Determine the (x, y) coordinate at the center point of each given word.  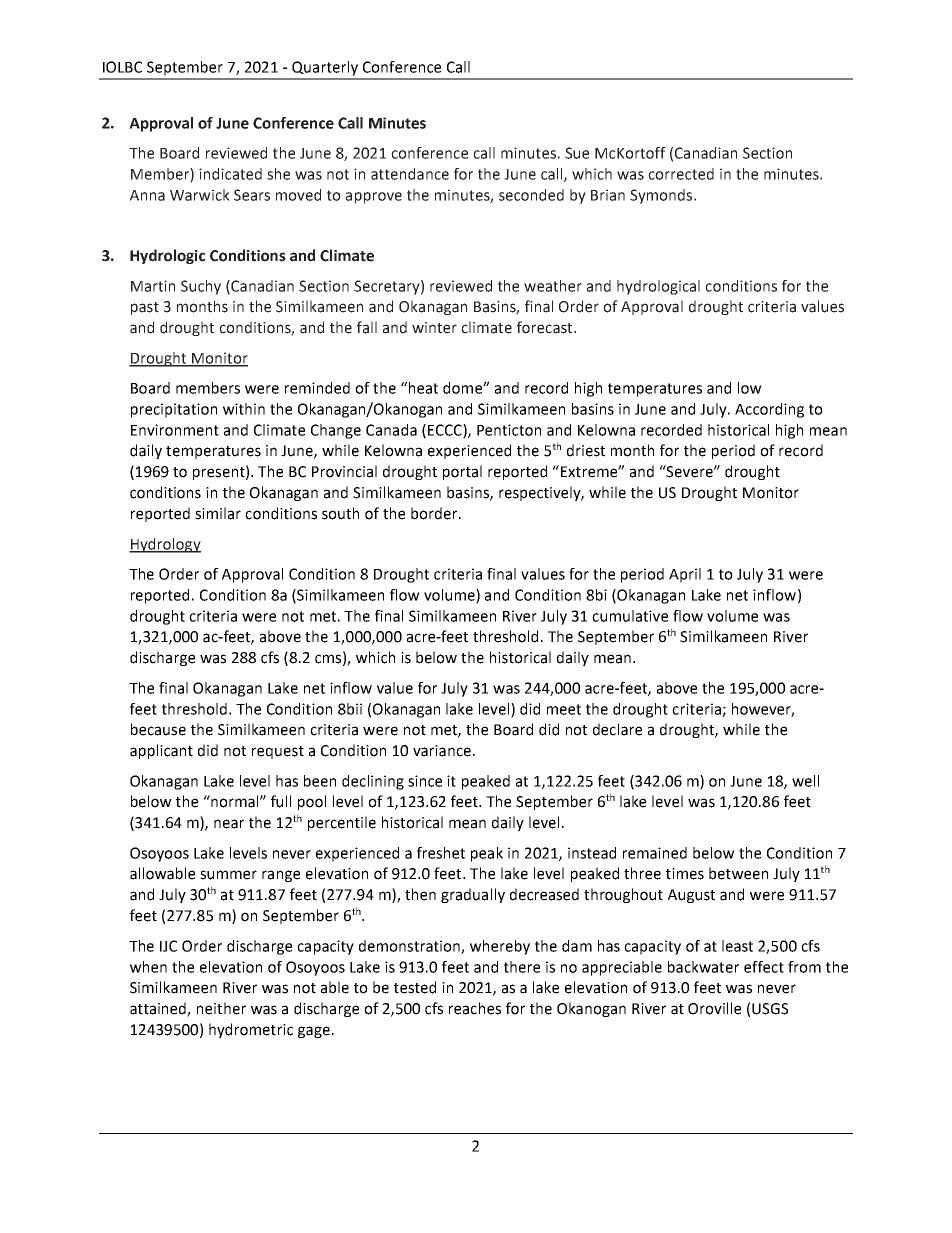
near (229, 824)
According (769, 410)
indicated (230, 174)
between (738, 873)
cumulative (630, 616)
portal (462, 472)
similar (218, 513)
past (145, 308)
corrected (681, 174)
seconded (531, 195)
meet (564, 709)
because (158, 729)
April (685, 575)
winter (434, 328)
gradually (473, 895)
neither (221, 1008)
